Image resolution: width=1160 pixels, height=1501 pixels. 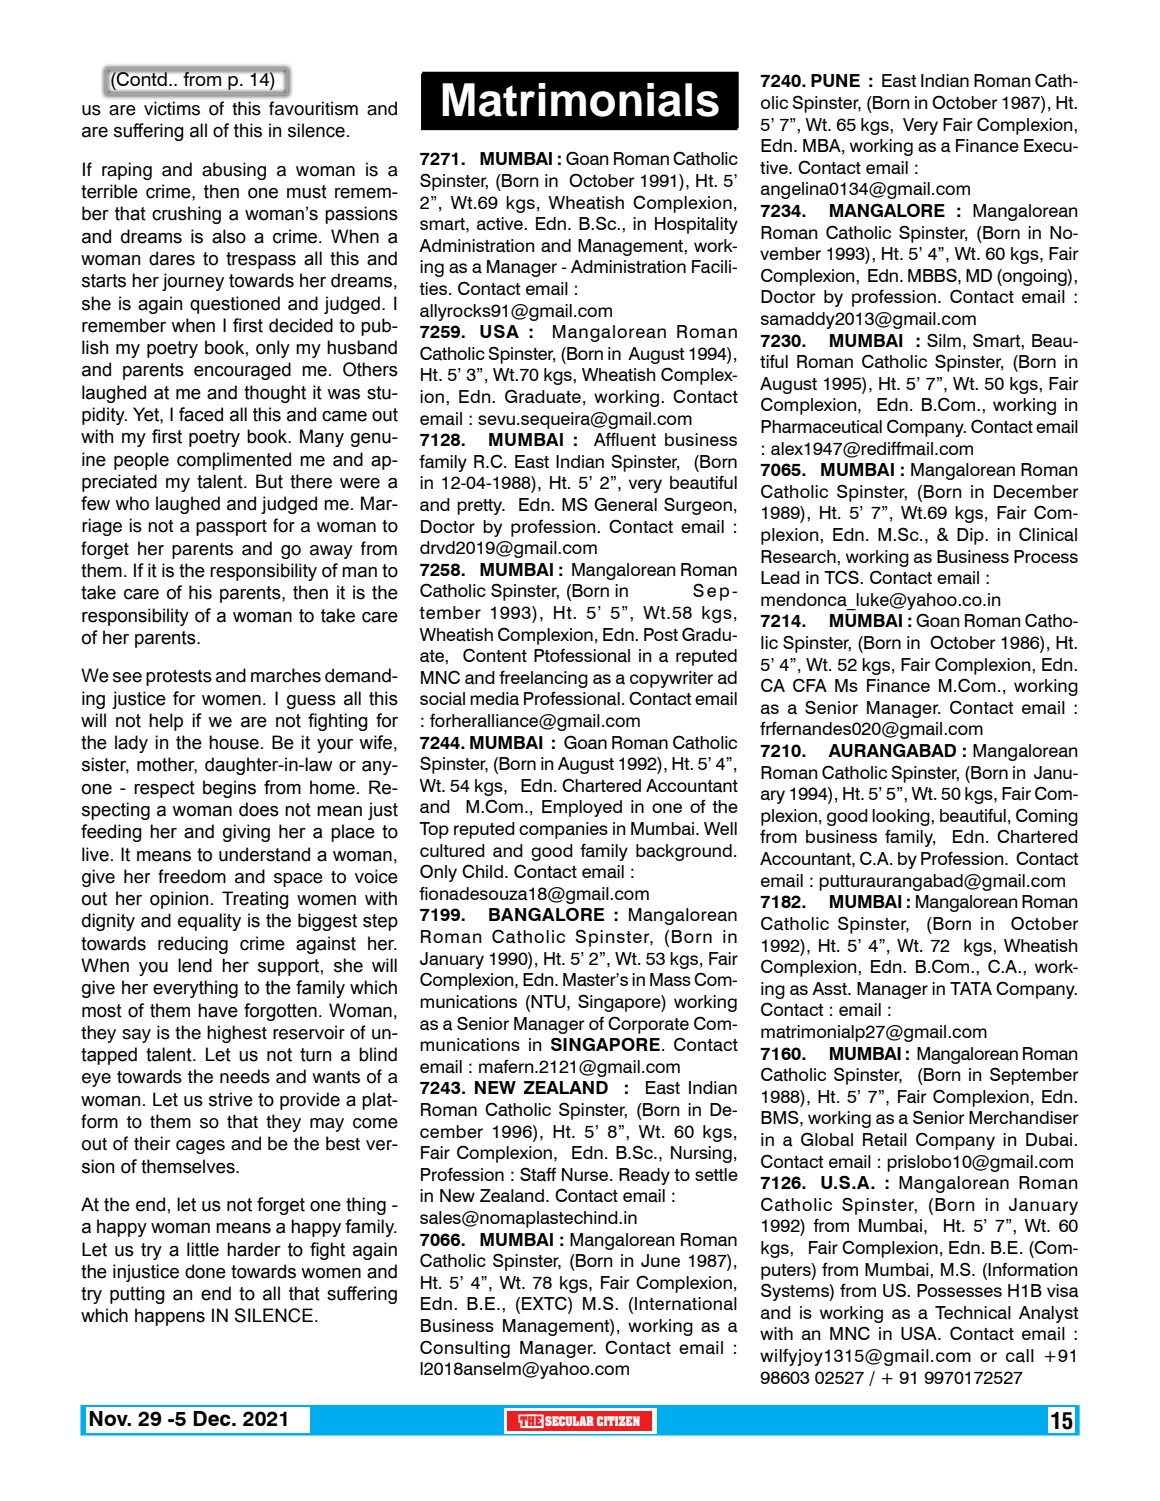 What do you see at coordinates (902, 817) in the document?
I see `looking` at bounding box center [902, 817].
